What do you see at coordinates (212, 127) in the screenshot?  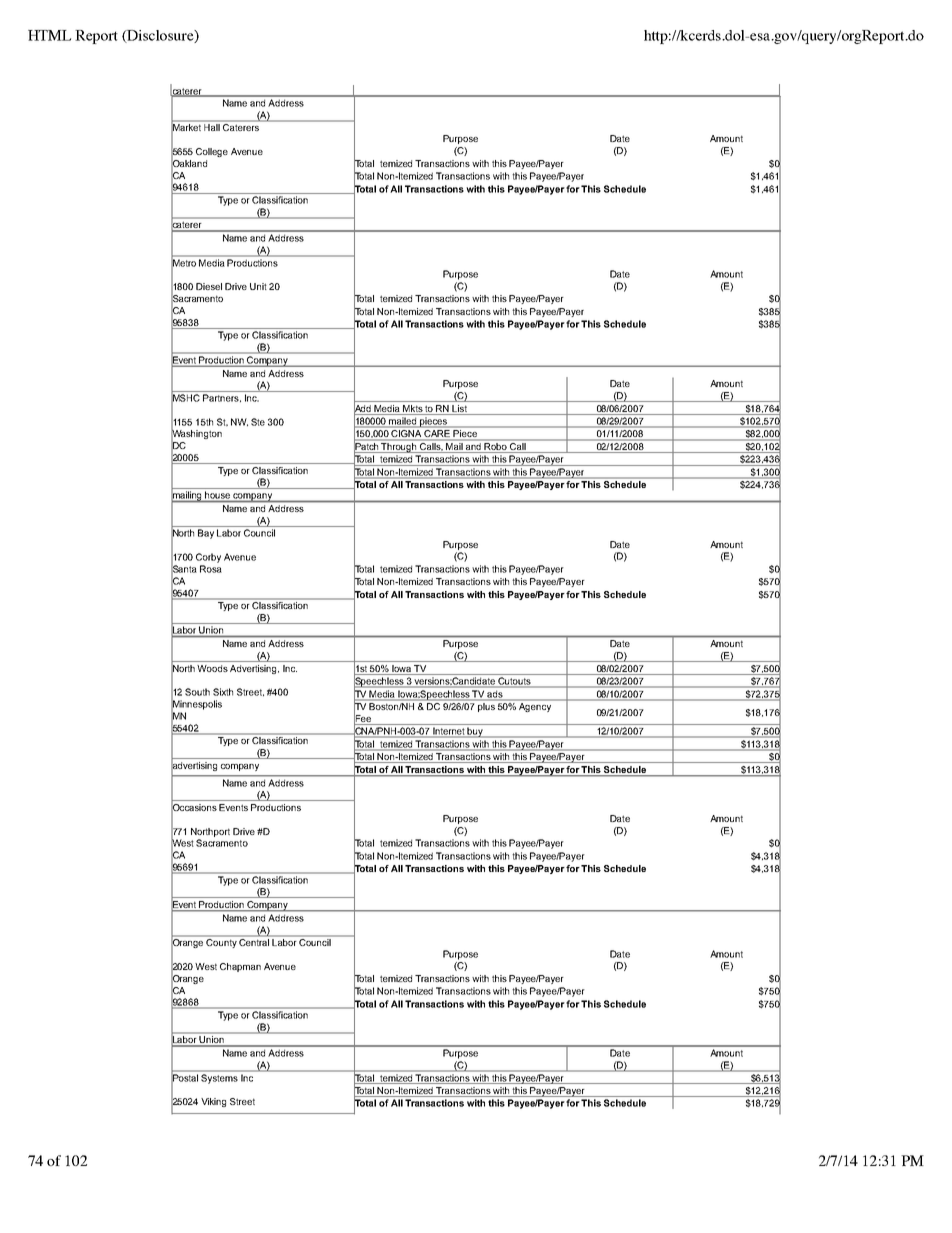 I see `Hall` at bounding box center [212, 127].
